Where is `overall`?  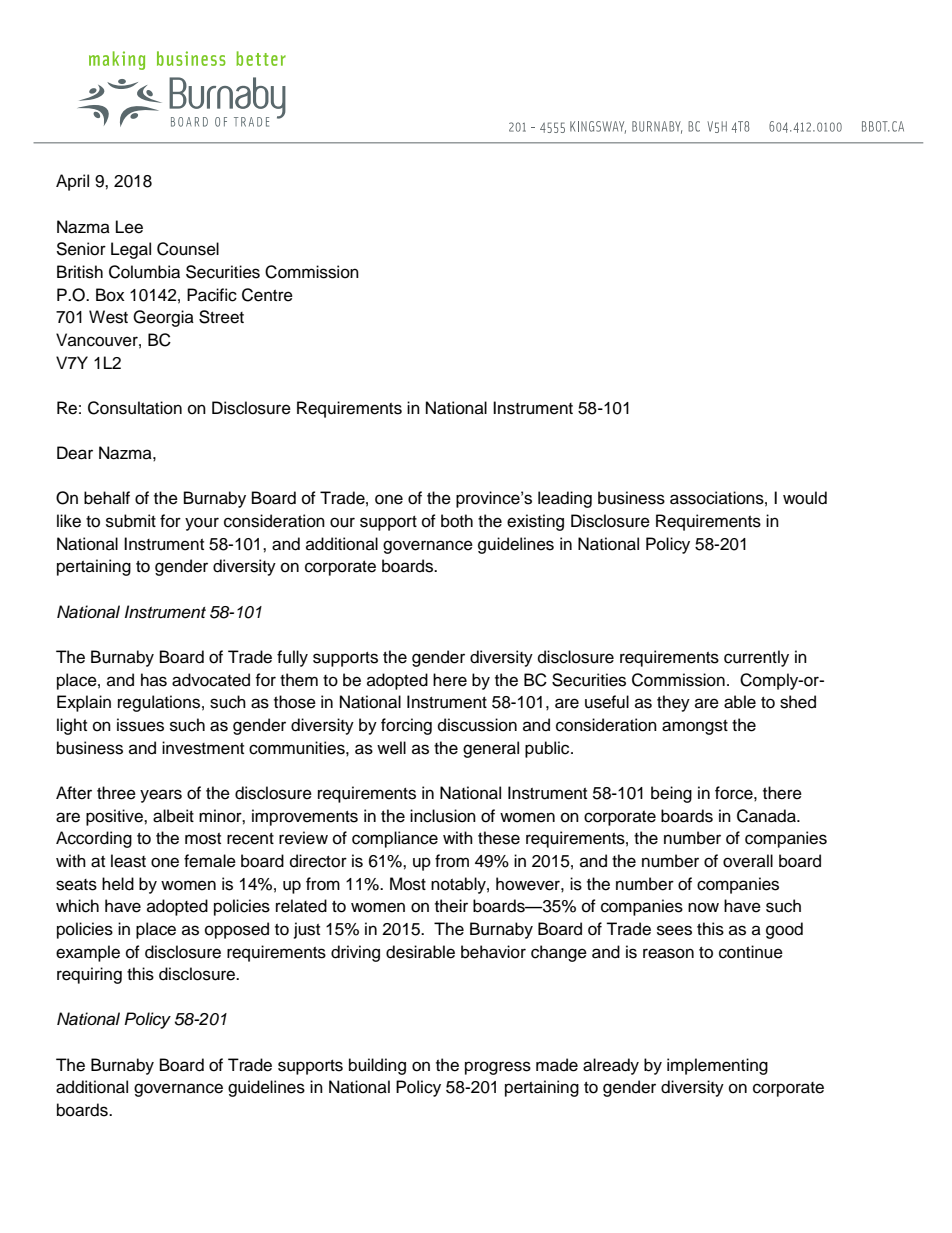 overall is located at coordinates (748, 861).
